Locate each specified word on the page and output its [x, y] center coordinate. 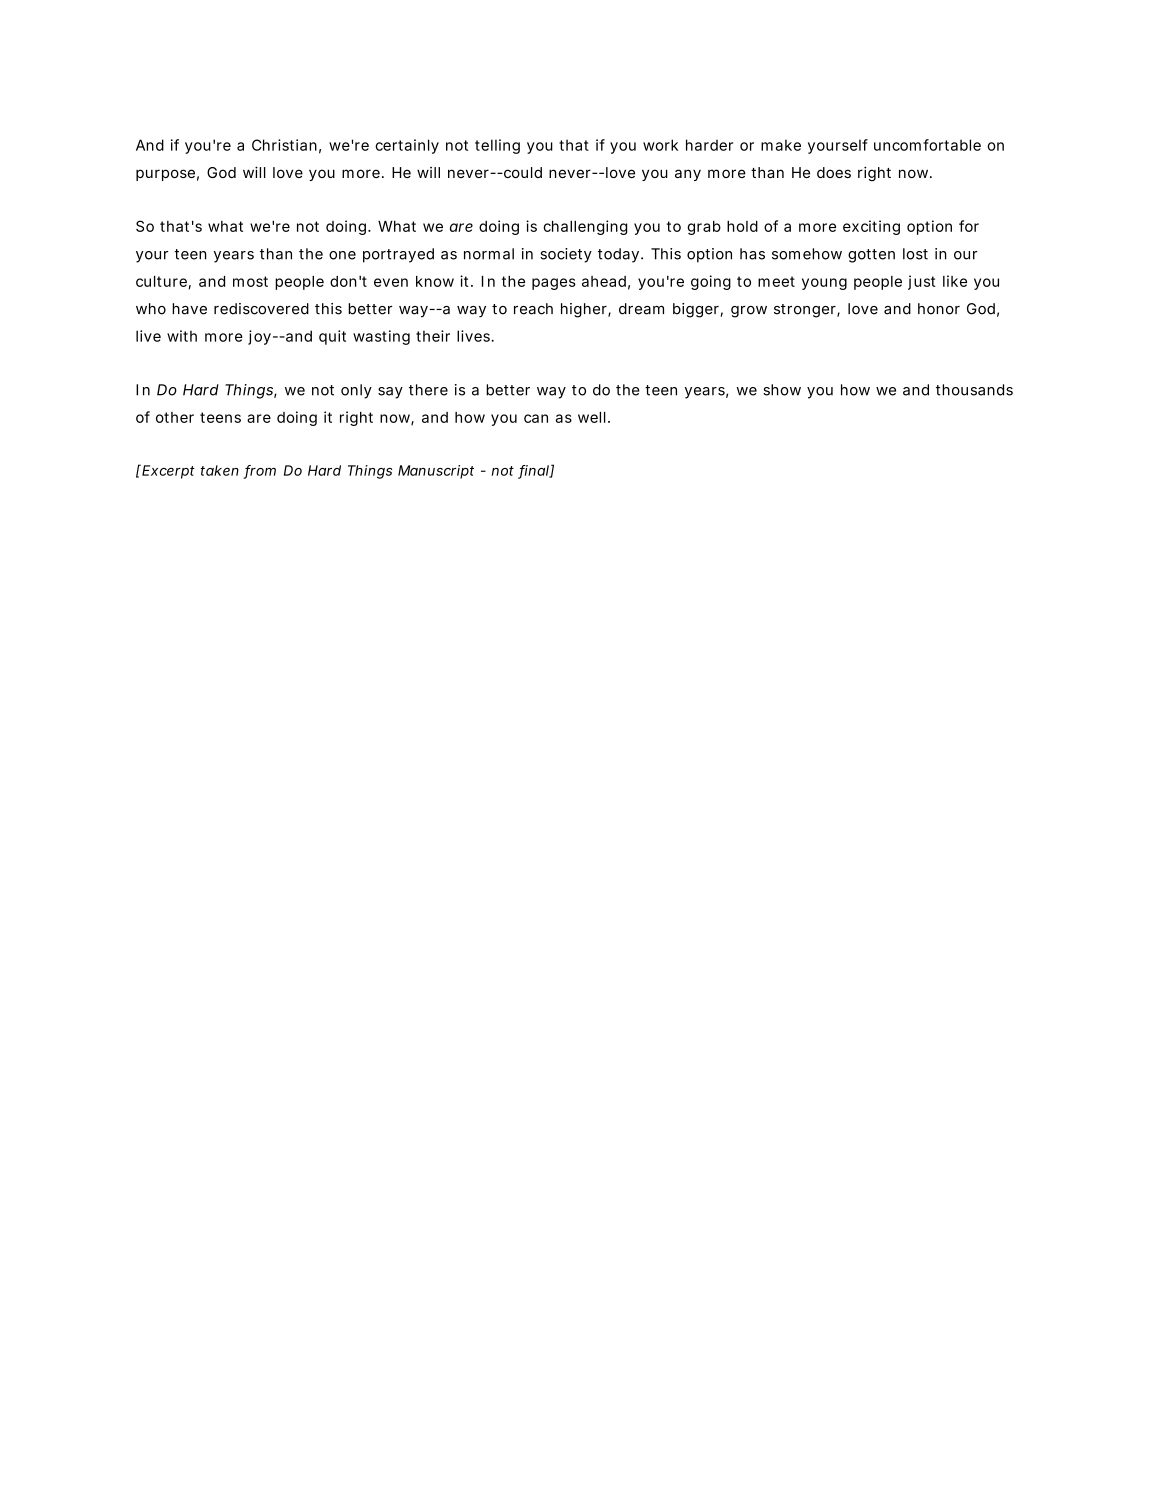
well [592, 417]
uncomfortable [927, 145]
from [260, 471]
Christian [284, 145]
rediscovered [261, 309]
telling [497, 146]
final [534, 471]
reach [533, 309]
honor [939, 309]
